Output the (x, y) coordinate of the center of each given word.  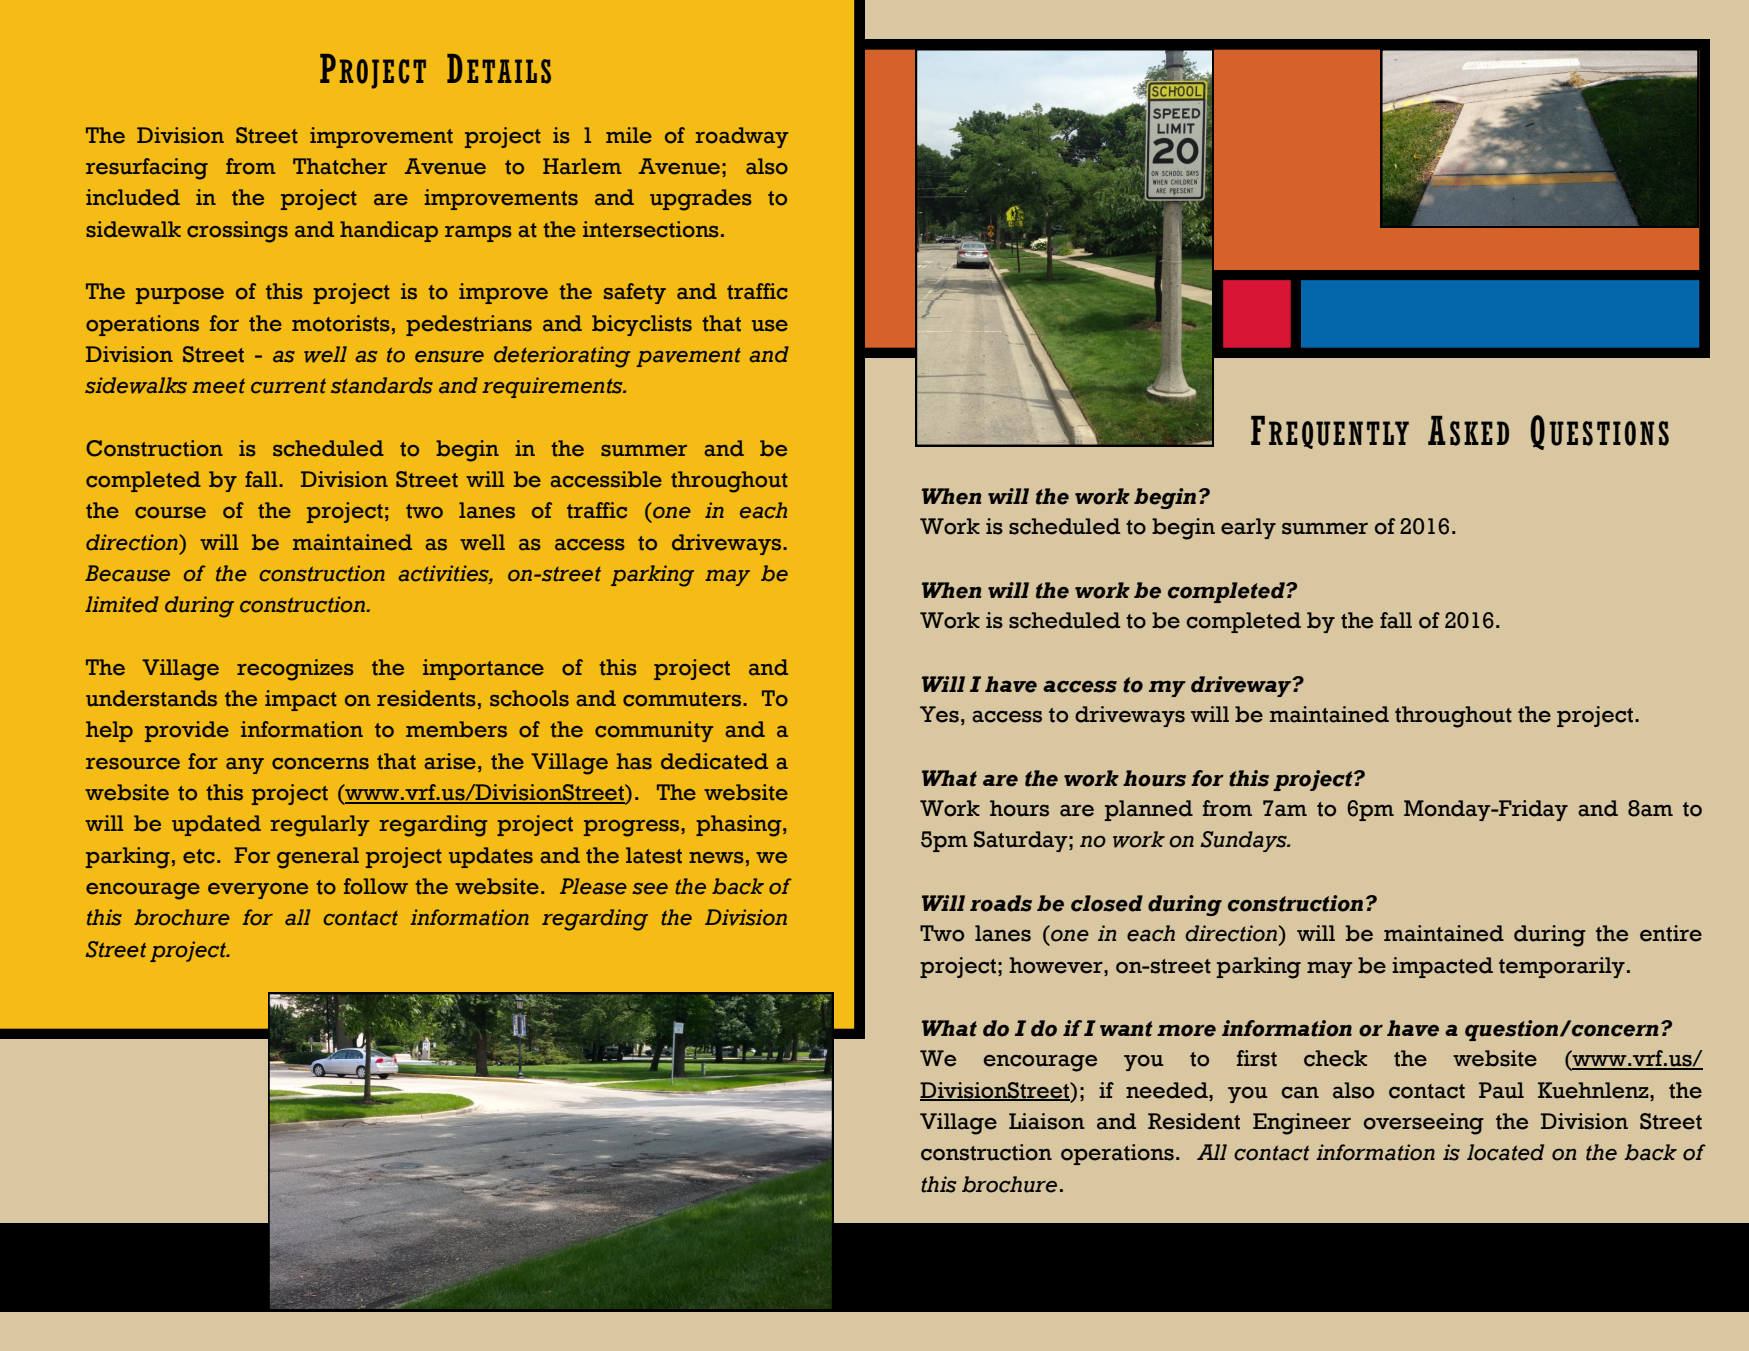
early (1248, 528)
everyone (258, 891)
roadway (742, 137)
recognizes (295, 670)
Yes (939, 714)
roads (1001, 903)
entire (1671, 933)
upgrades (700, 200)
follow (376, 886)
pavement (688, 357)
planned (1148, 810)
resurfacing (147, 169)
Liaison (1047, 1121)
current (288, 386)
